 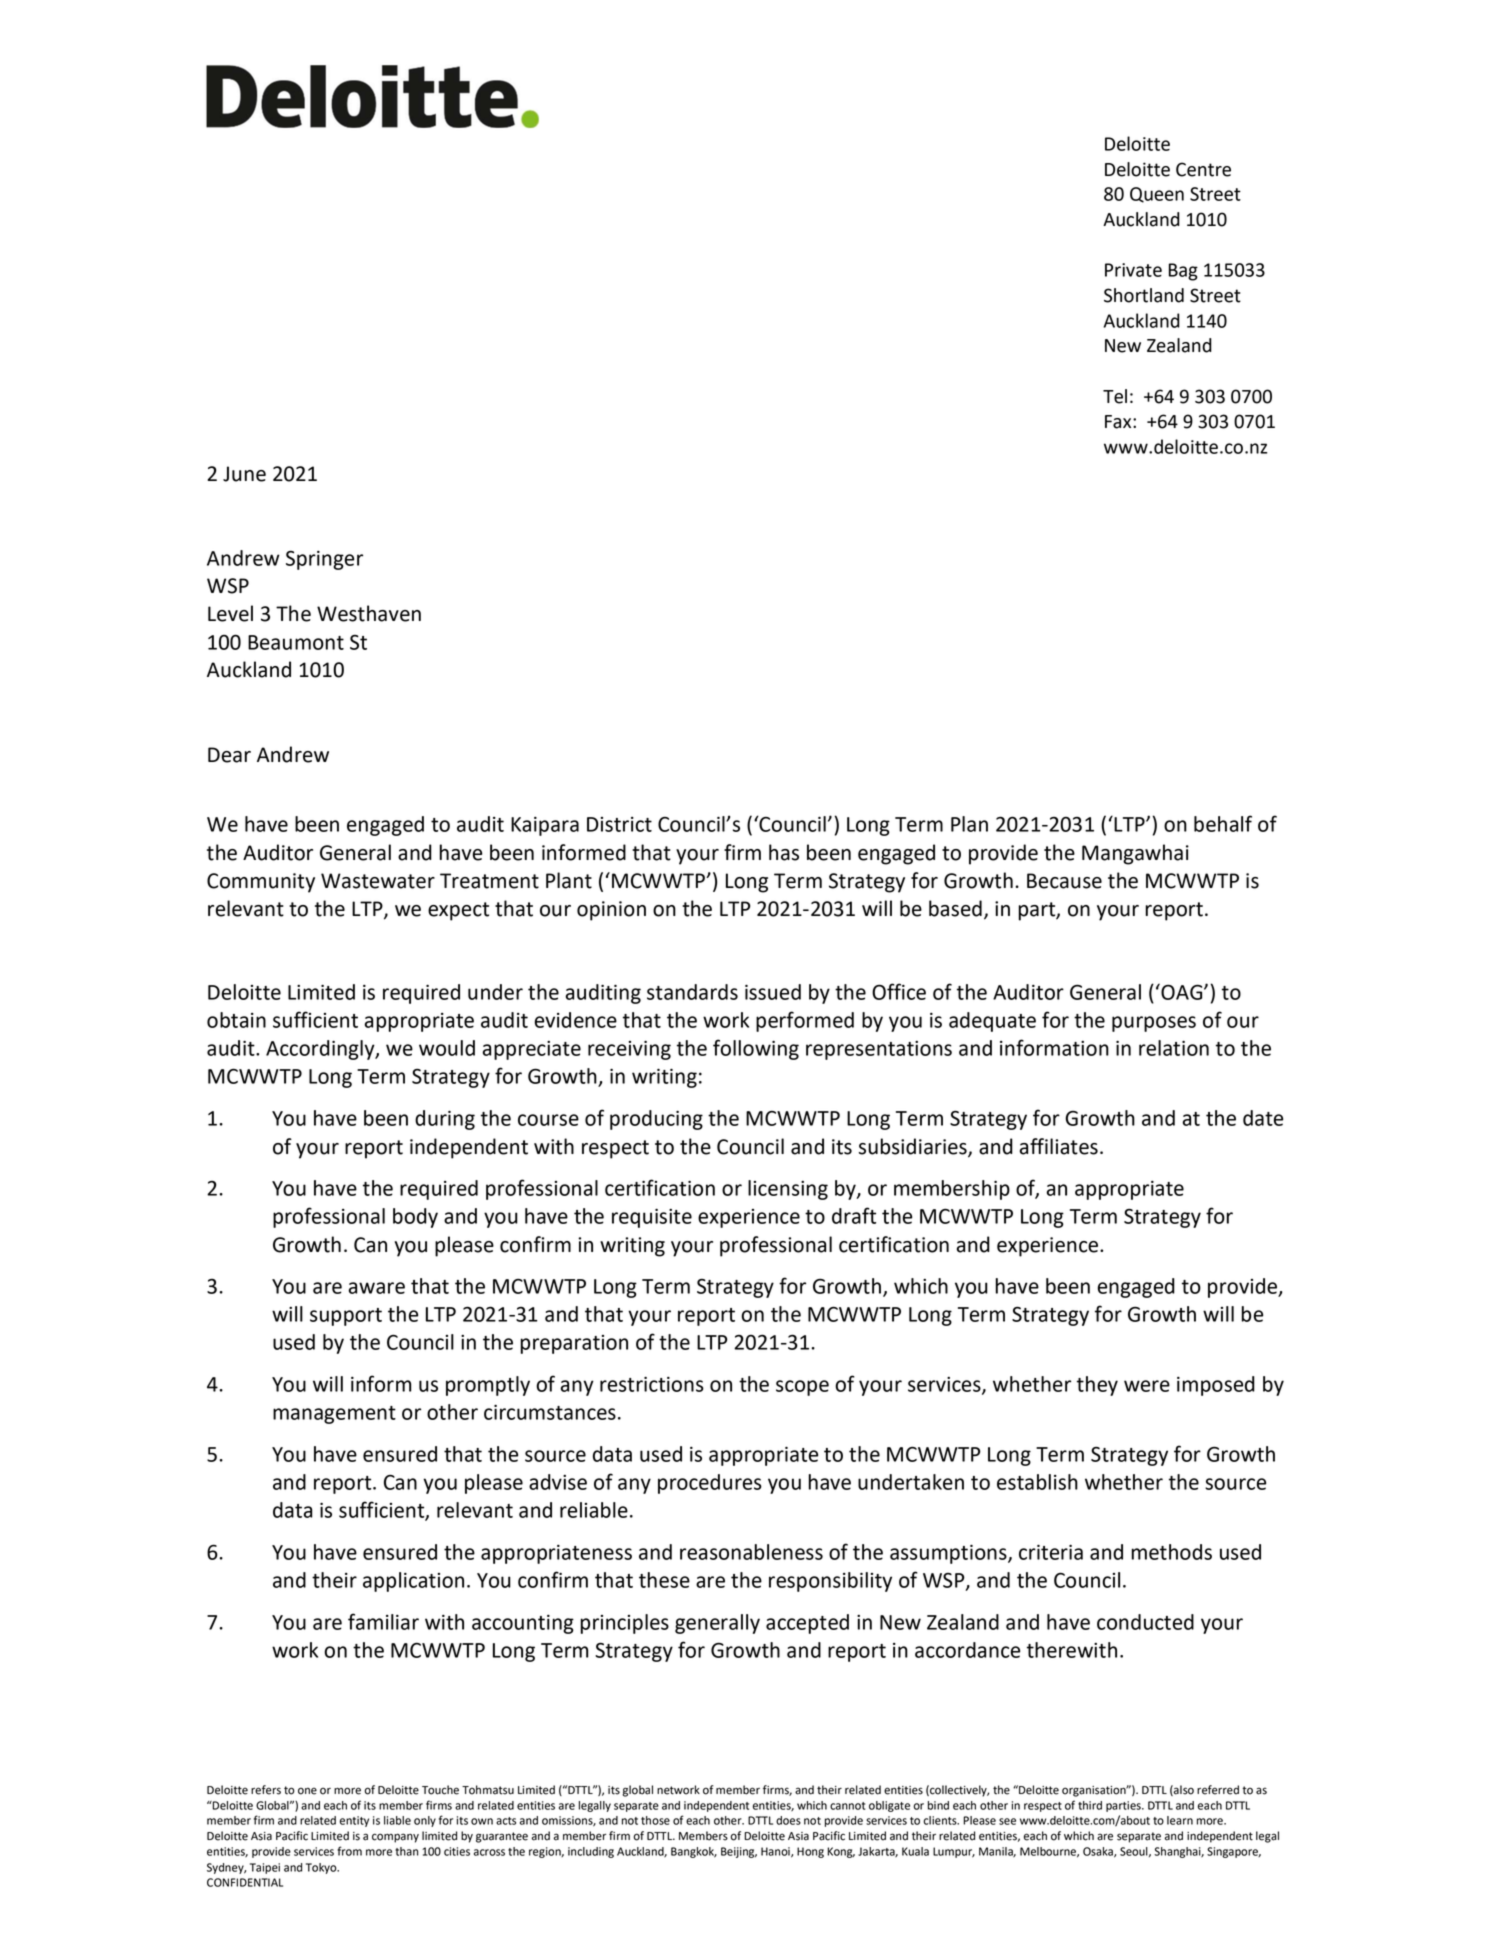 I want to click on aware, so click(x=376, y=1288).
